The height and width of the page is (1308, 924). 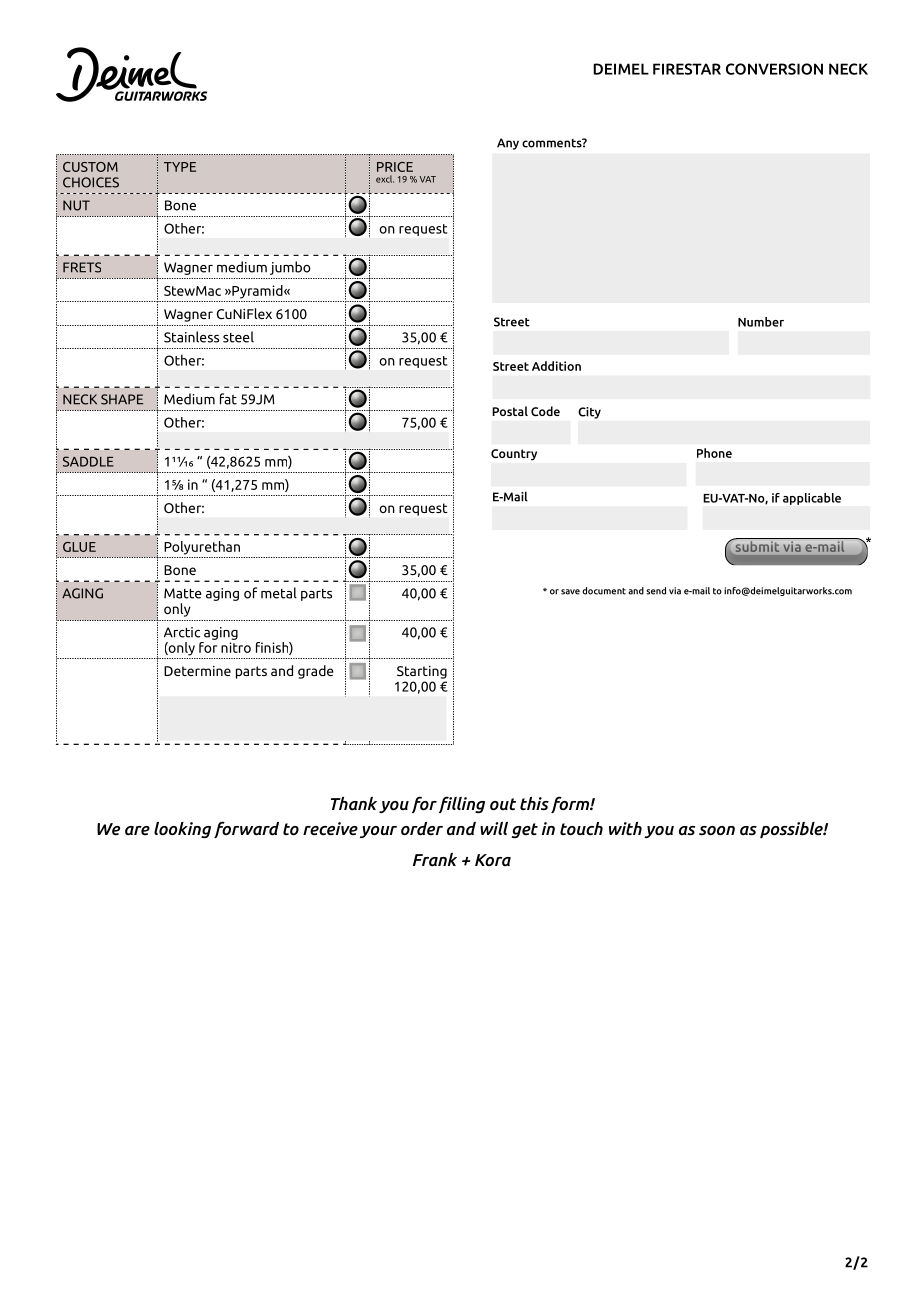 What do you see at coordinates (508, 144) in the page?
I see `Any` at bounding box center [508, 144].
